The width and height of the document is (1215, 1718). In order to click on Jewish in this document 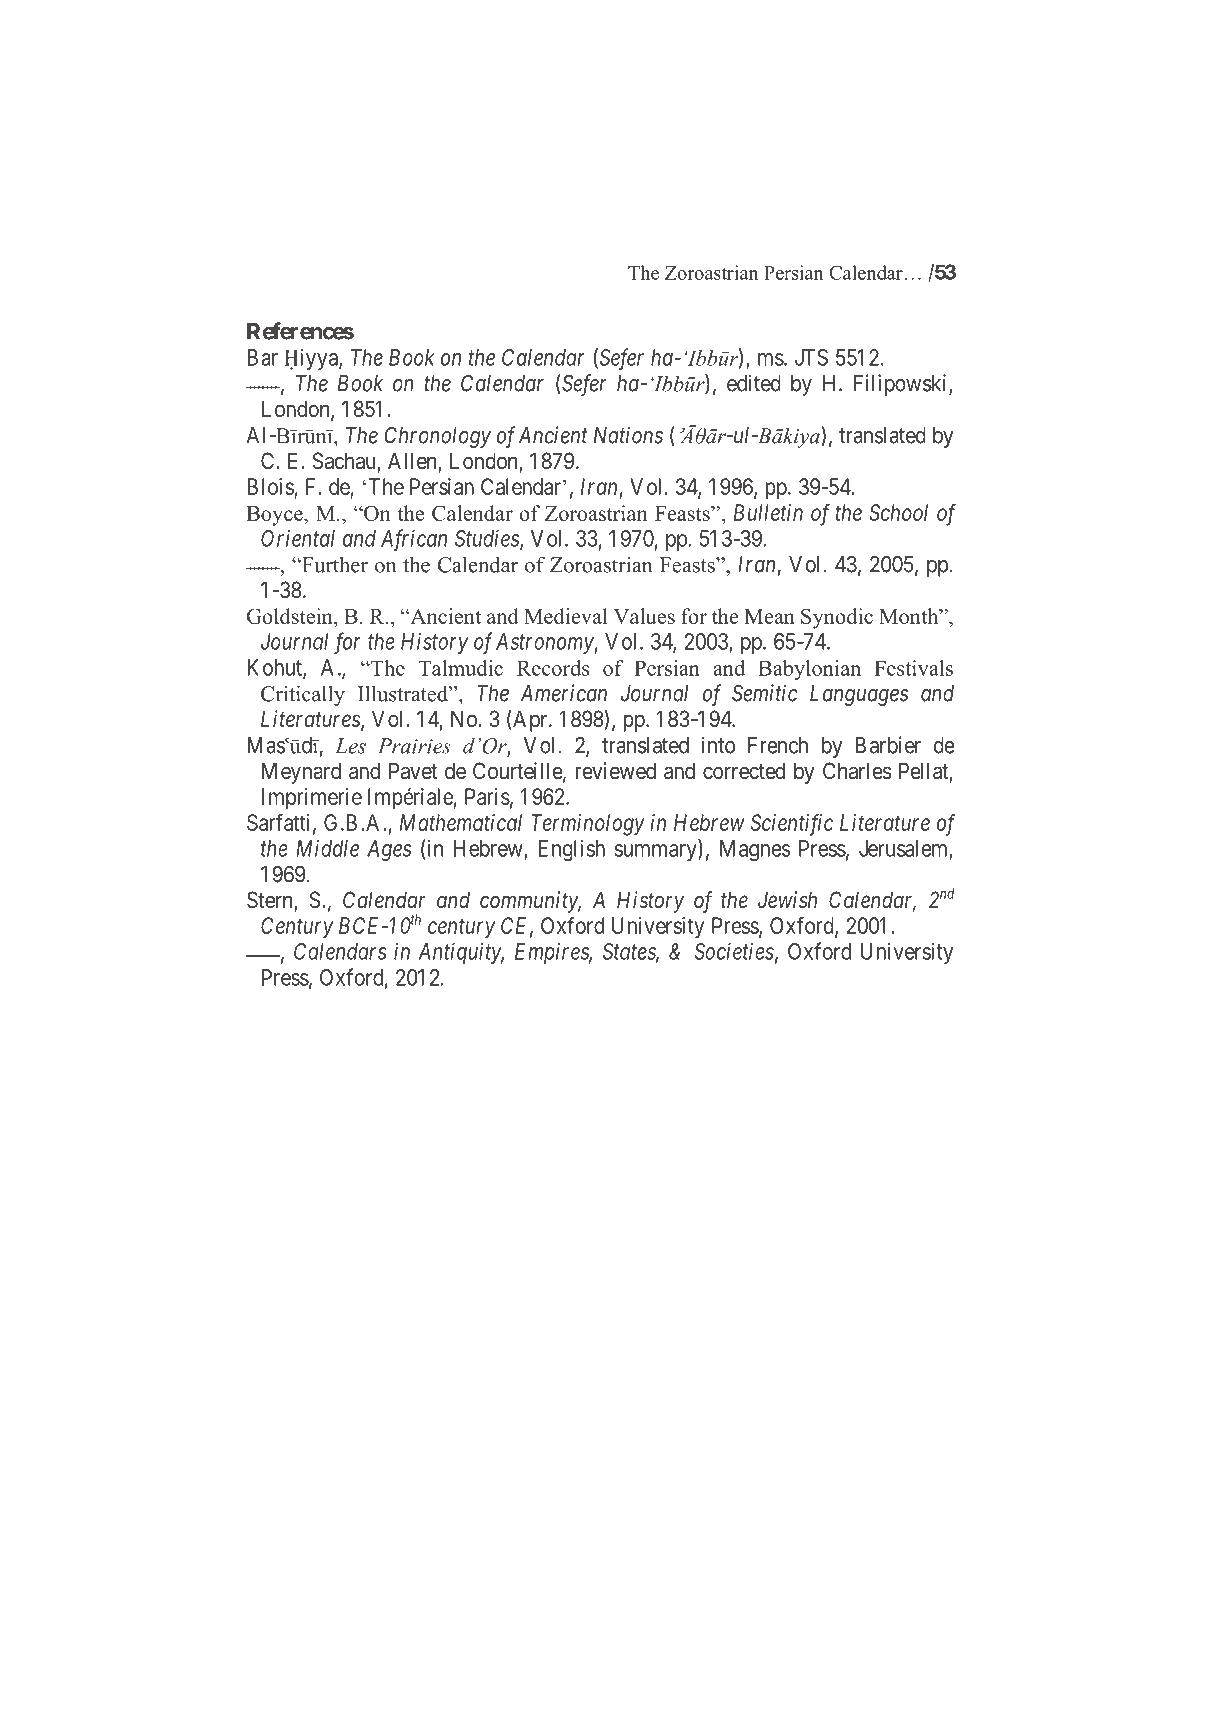, I will do `click(787, 900)`.
